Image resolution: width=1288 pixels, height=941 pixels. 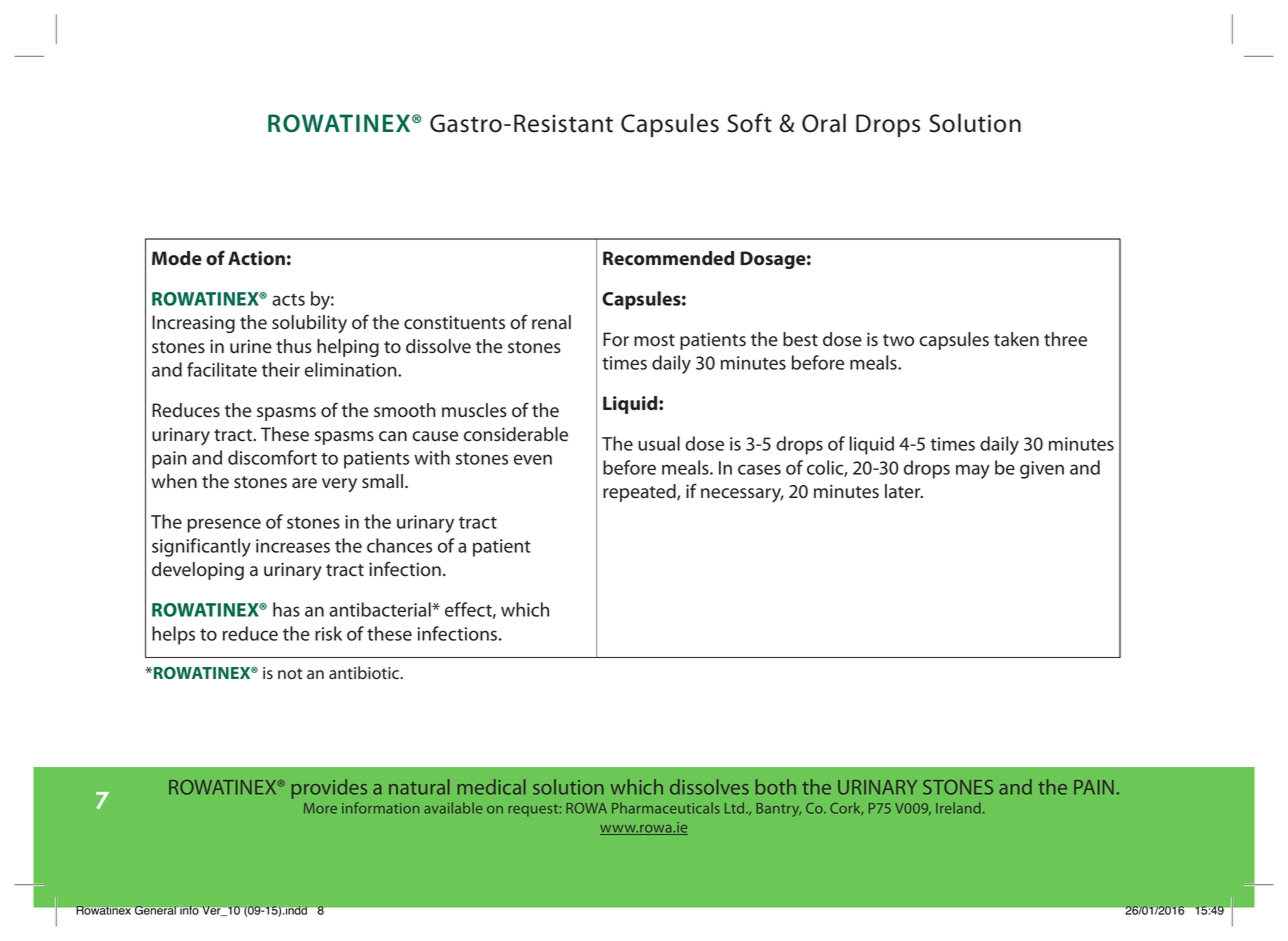 I want to click on Recommended, so click(x=668, y=258).
